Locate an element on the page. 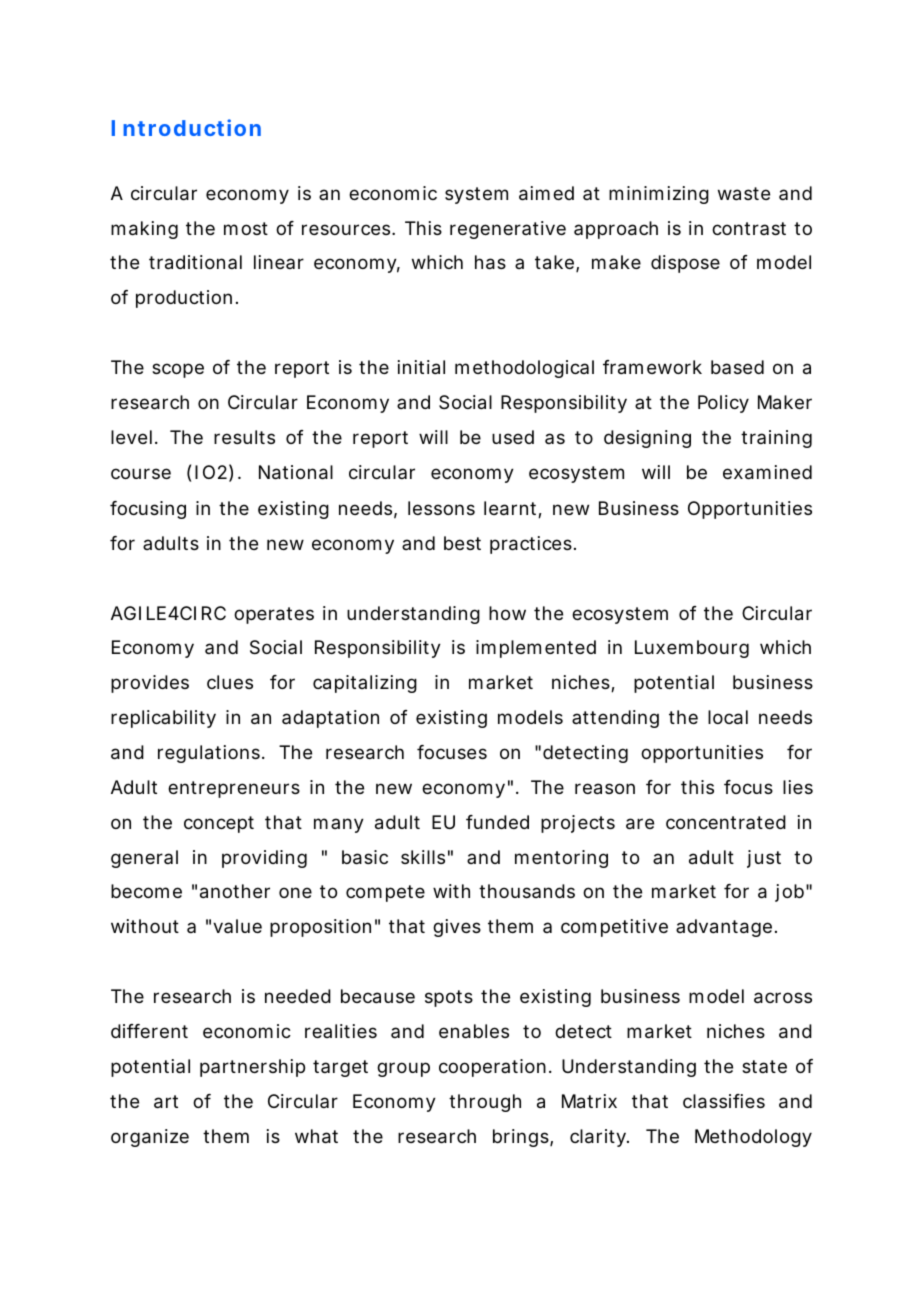  Introduction is located at coordinates (186, 127).
